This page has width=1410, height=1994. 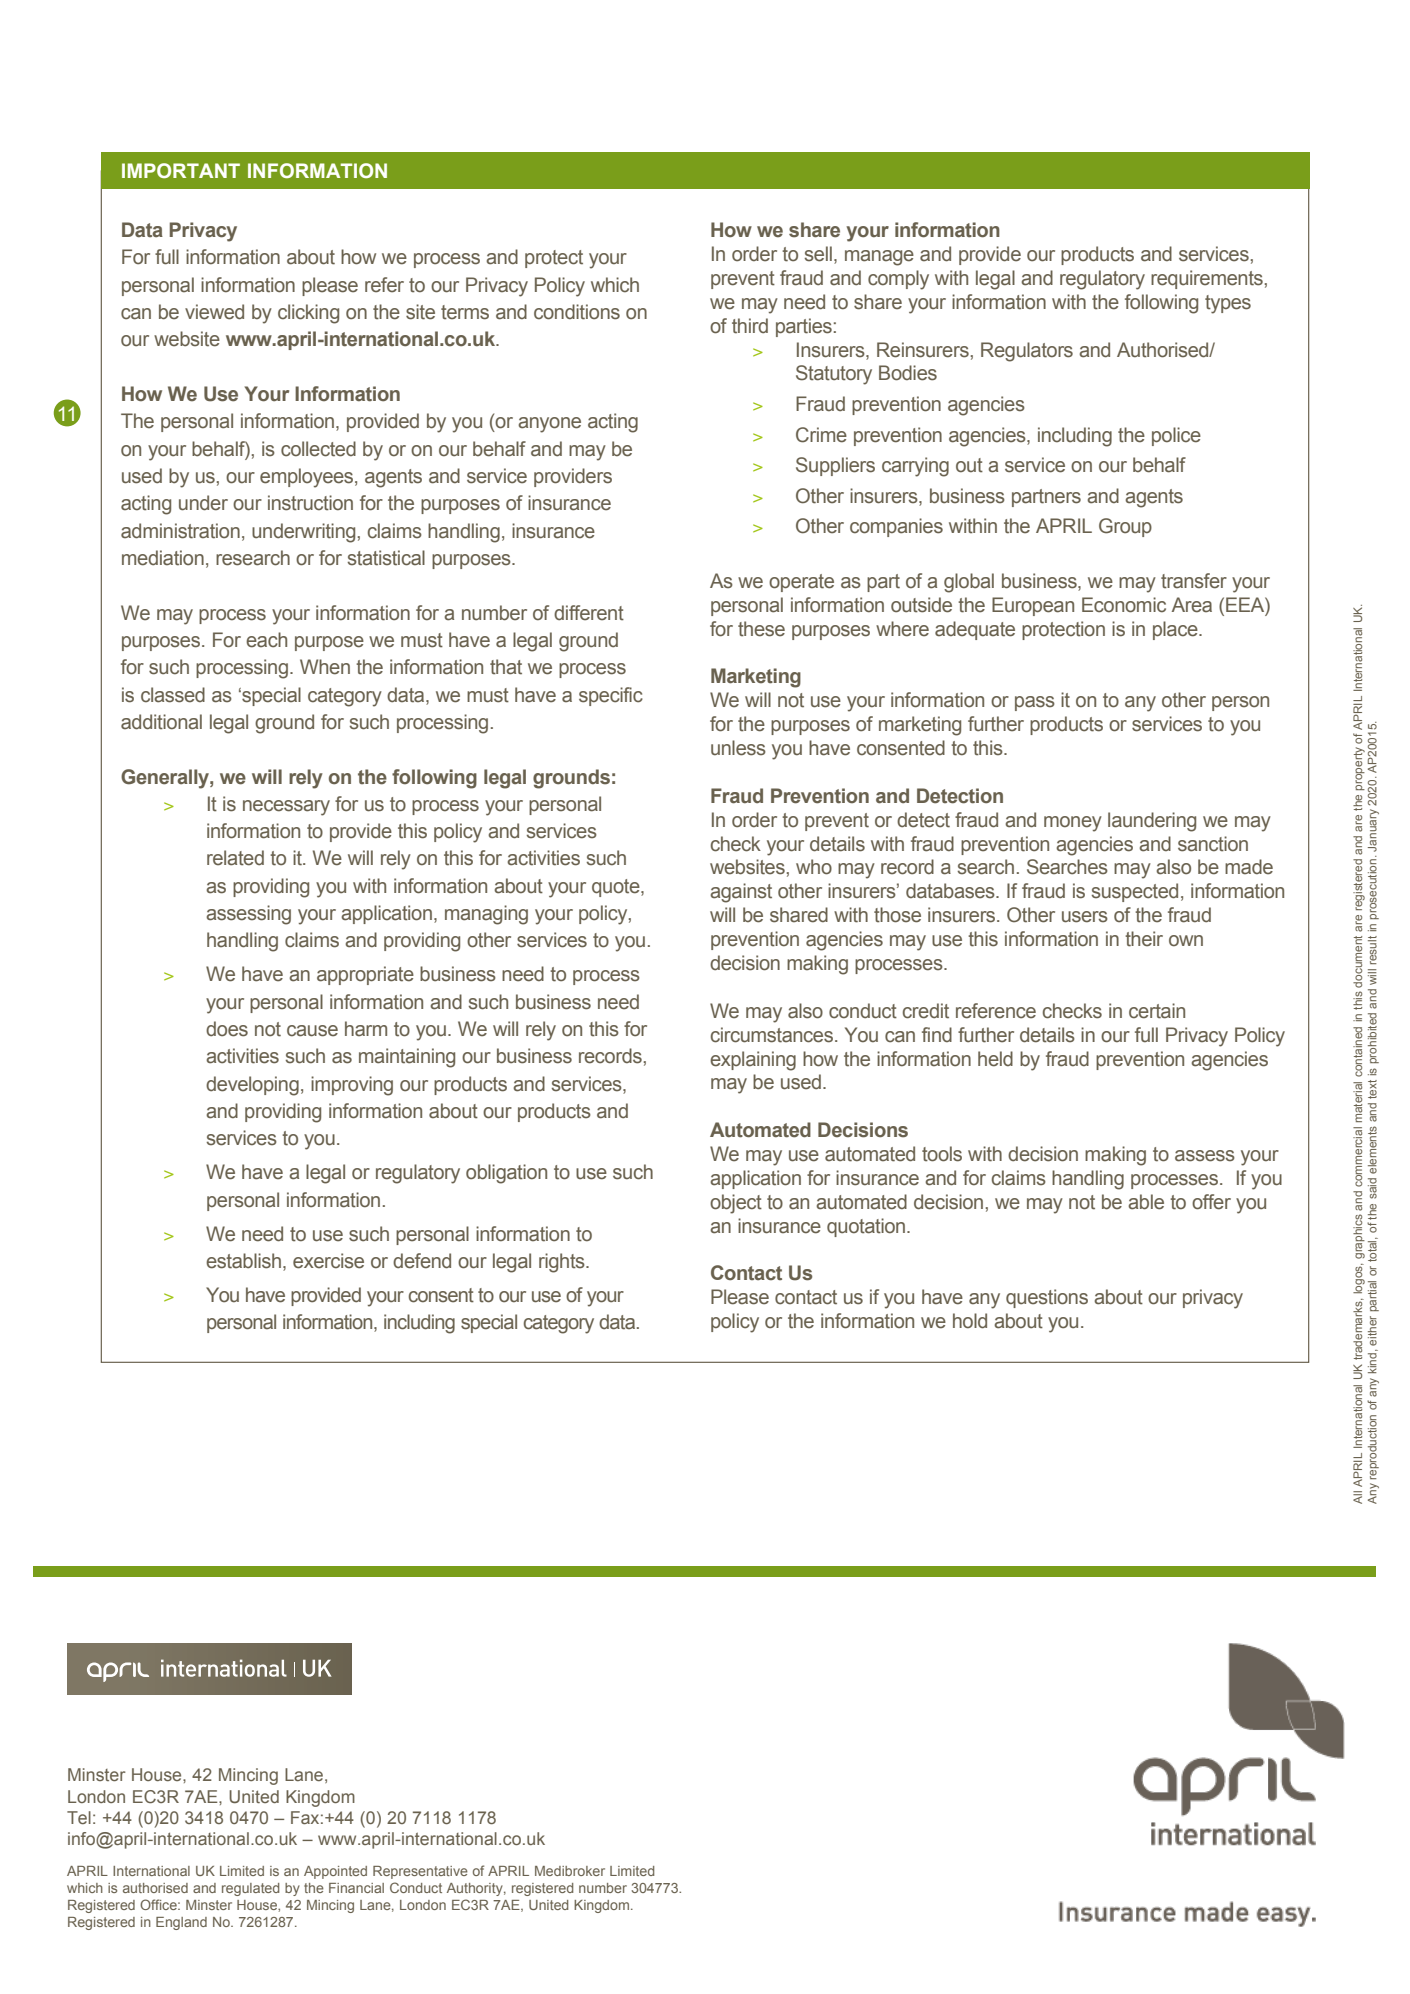 I want to click on questions, so click(x=1047, y=1298).
